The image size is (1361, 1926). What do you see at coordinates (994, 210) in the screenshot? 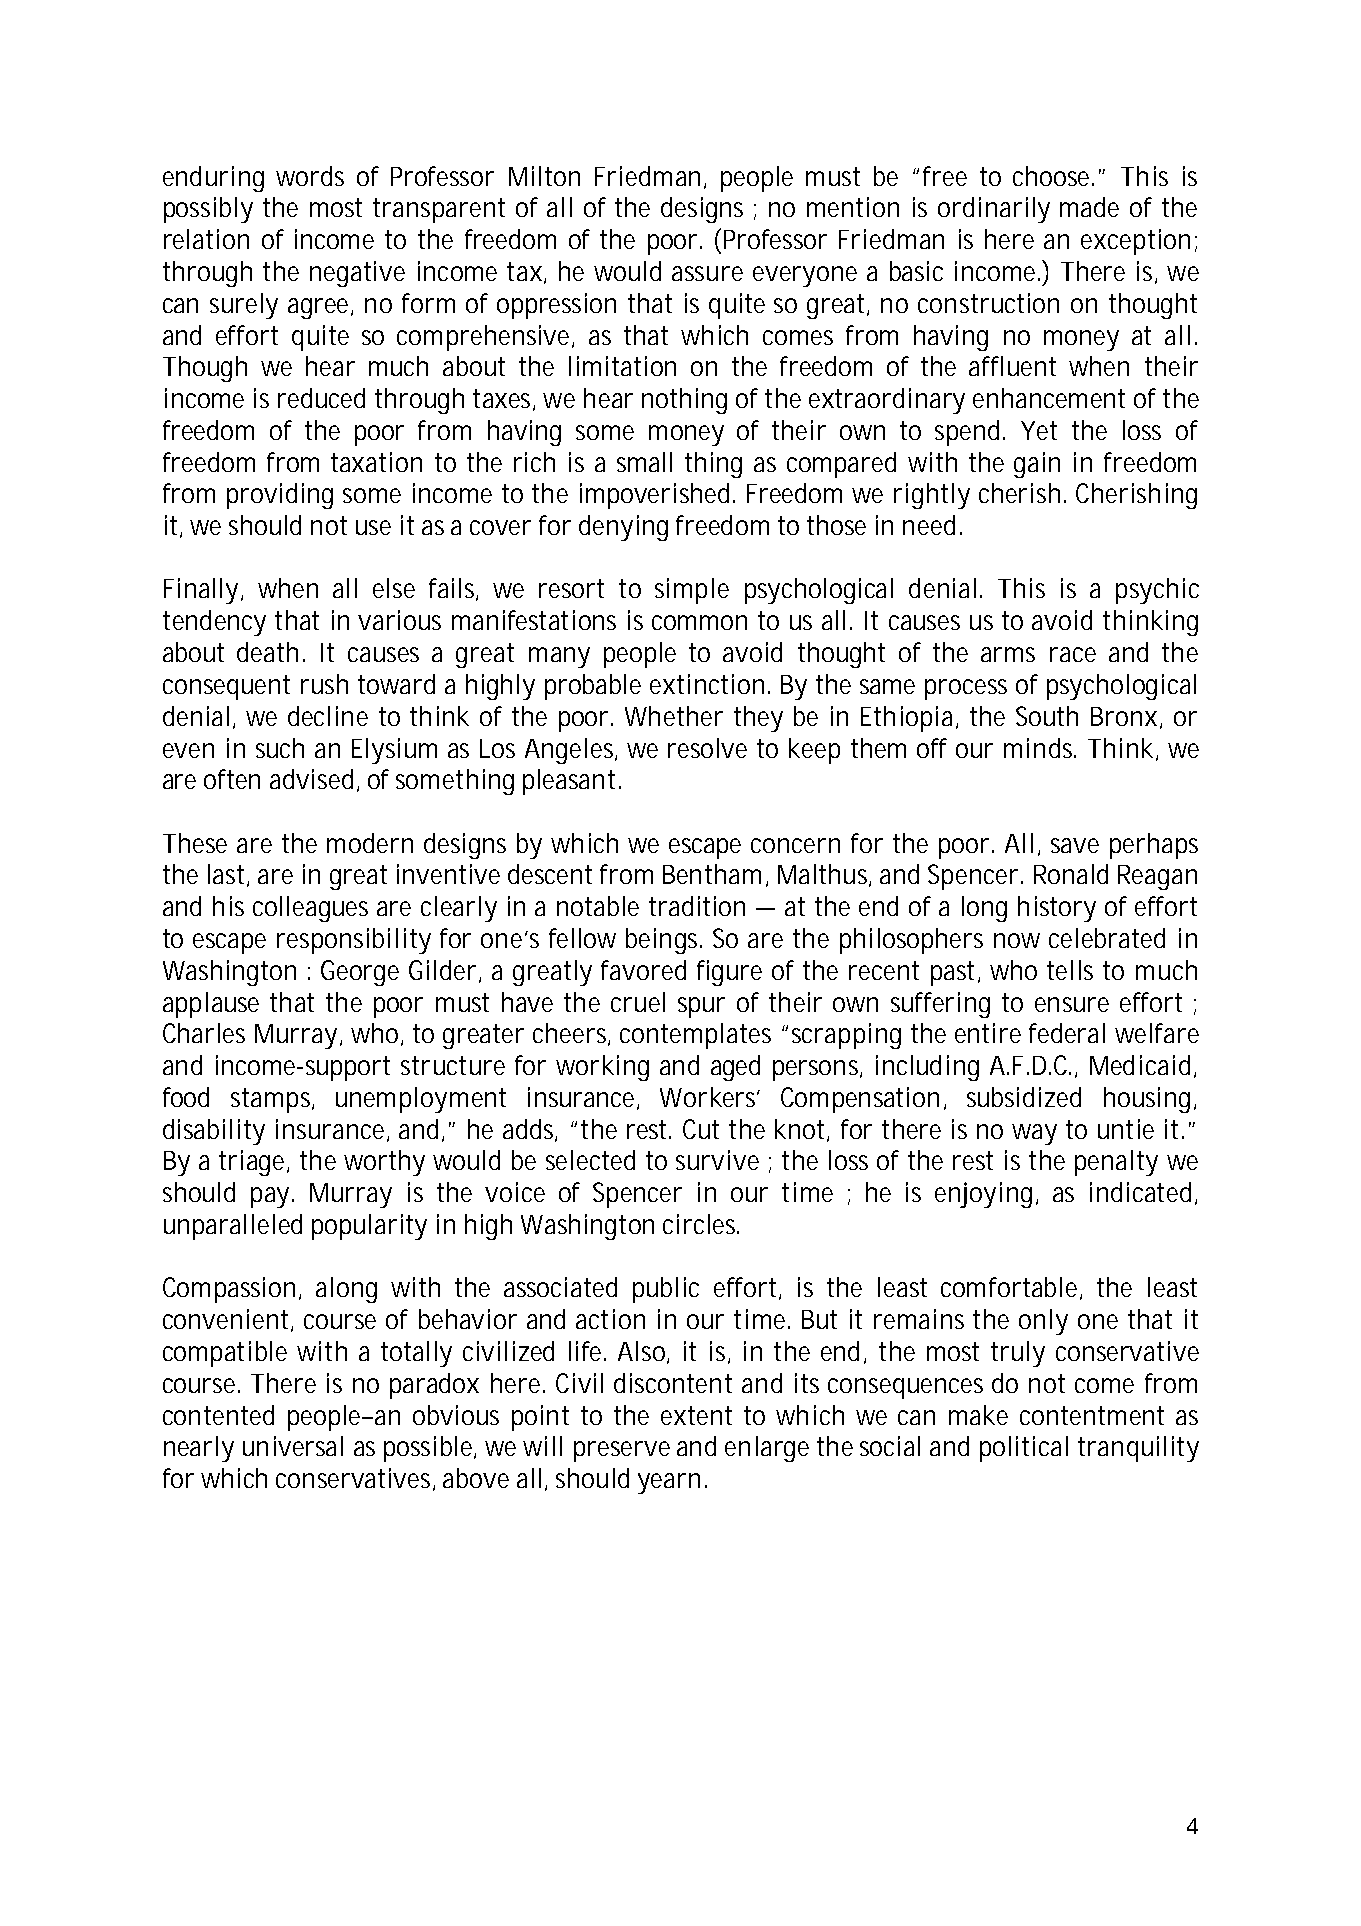
I see `ordinarily` at bounding box center [994, 210].
